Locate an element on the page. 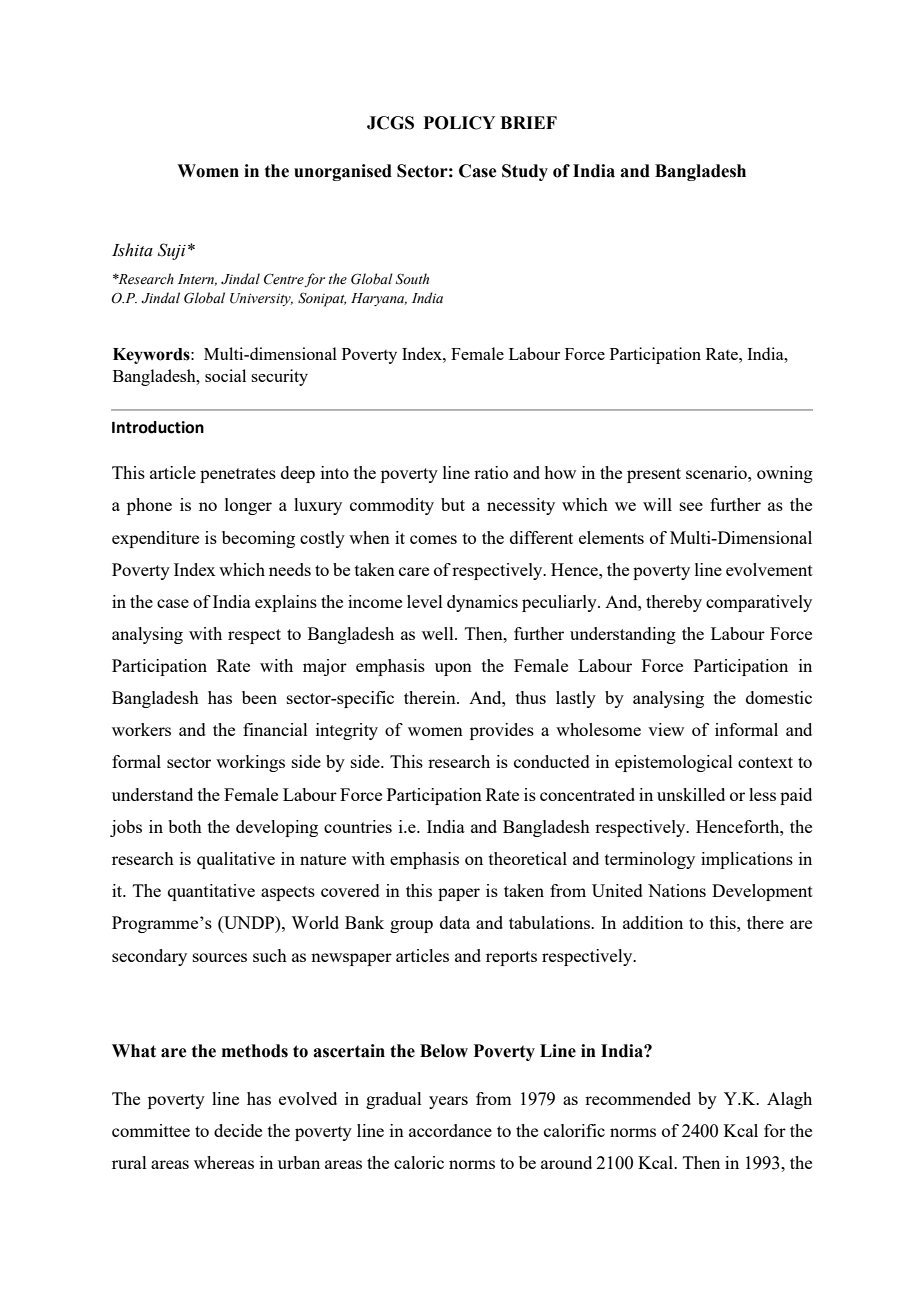 The width and height of the page is (924, 1308). BRIEF is located at coordinates (528, 122).
